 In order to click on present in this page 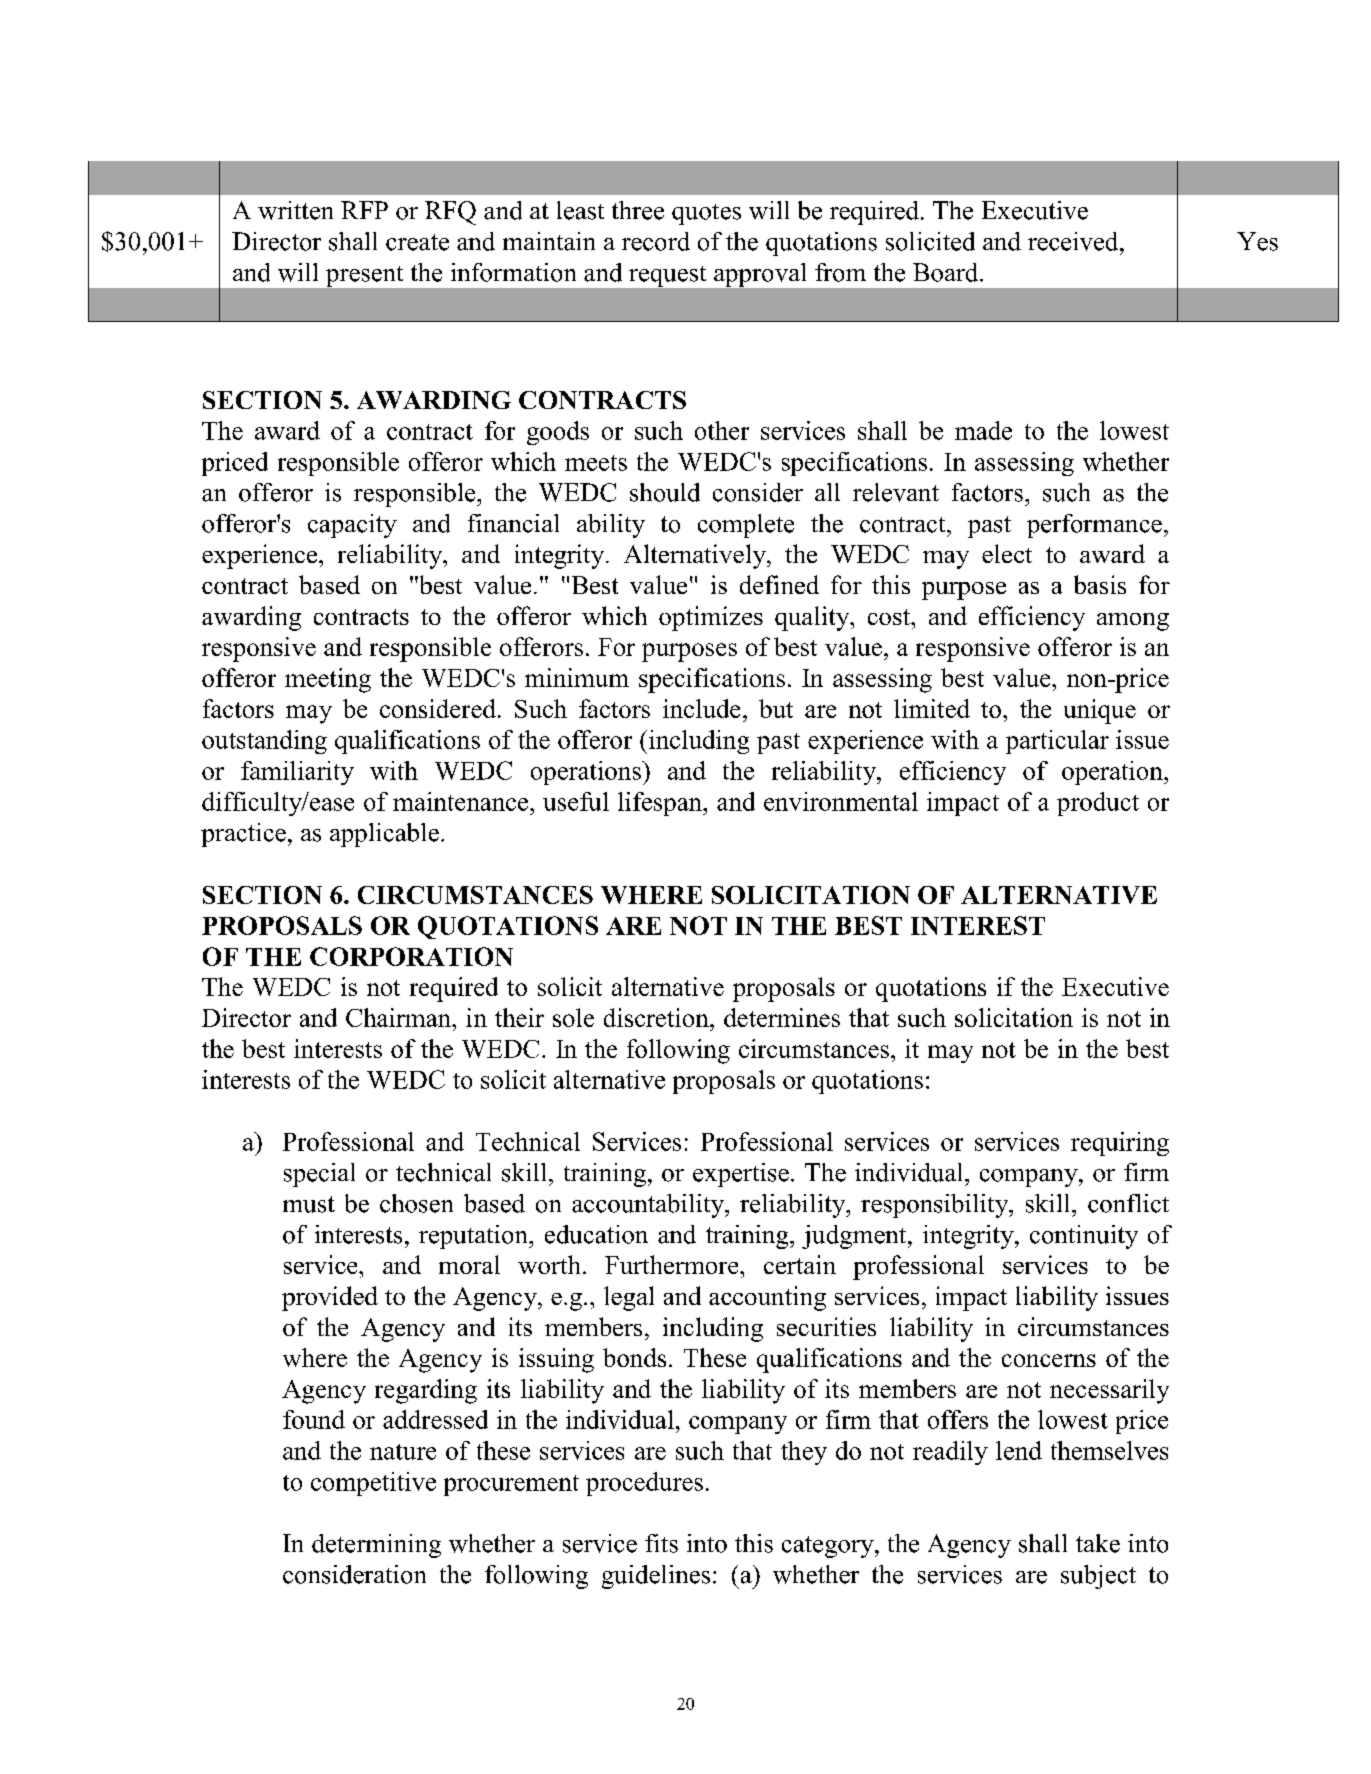, I will do `click(364, 276)`.
